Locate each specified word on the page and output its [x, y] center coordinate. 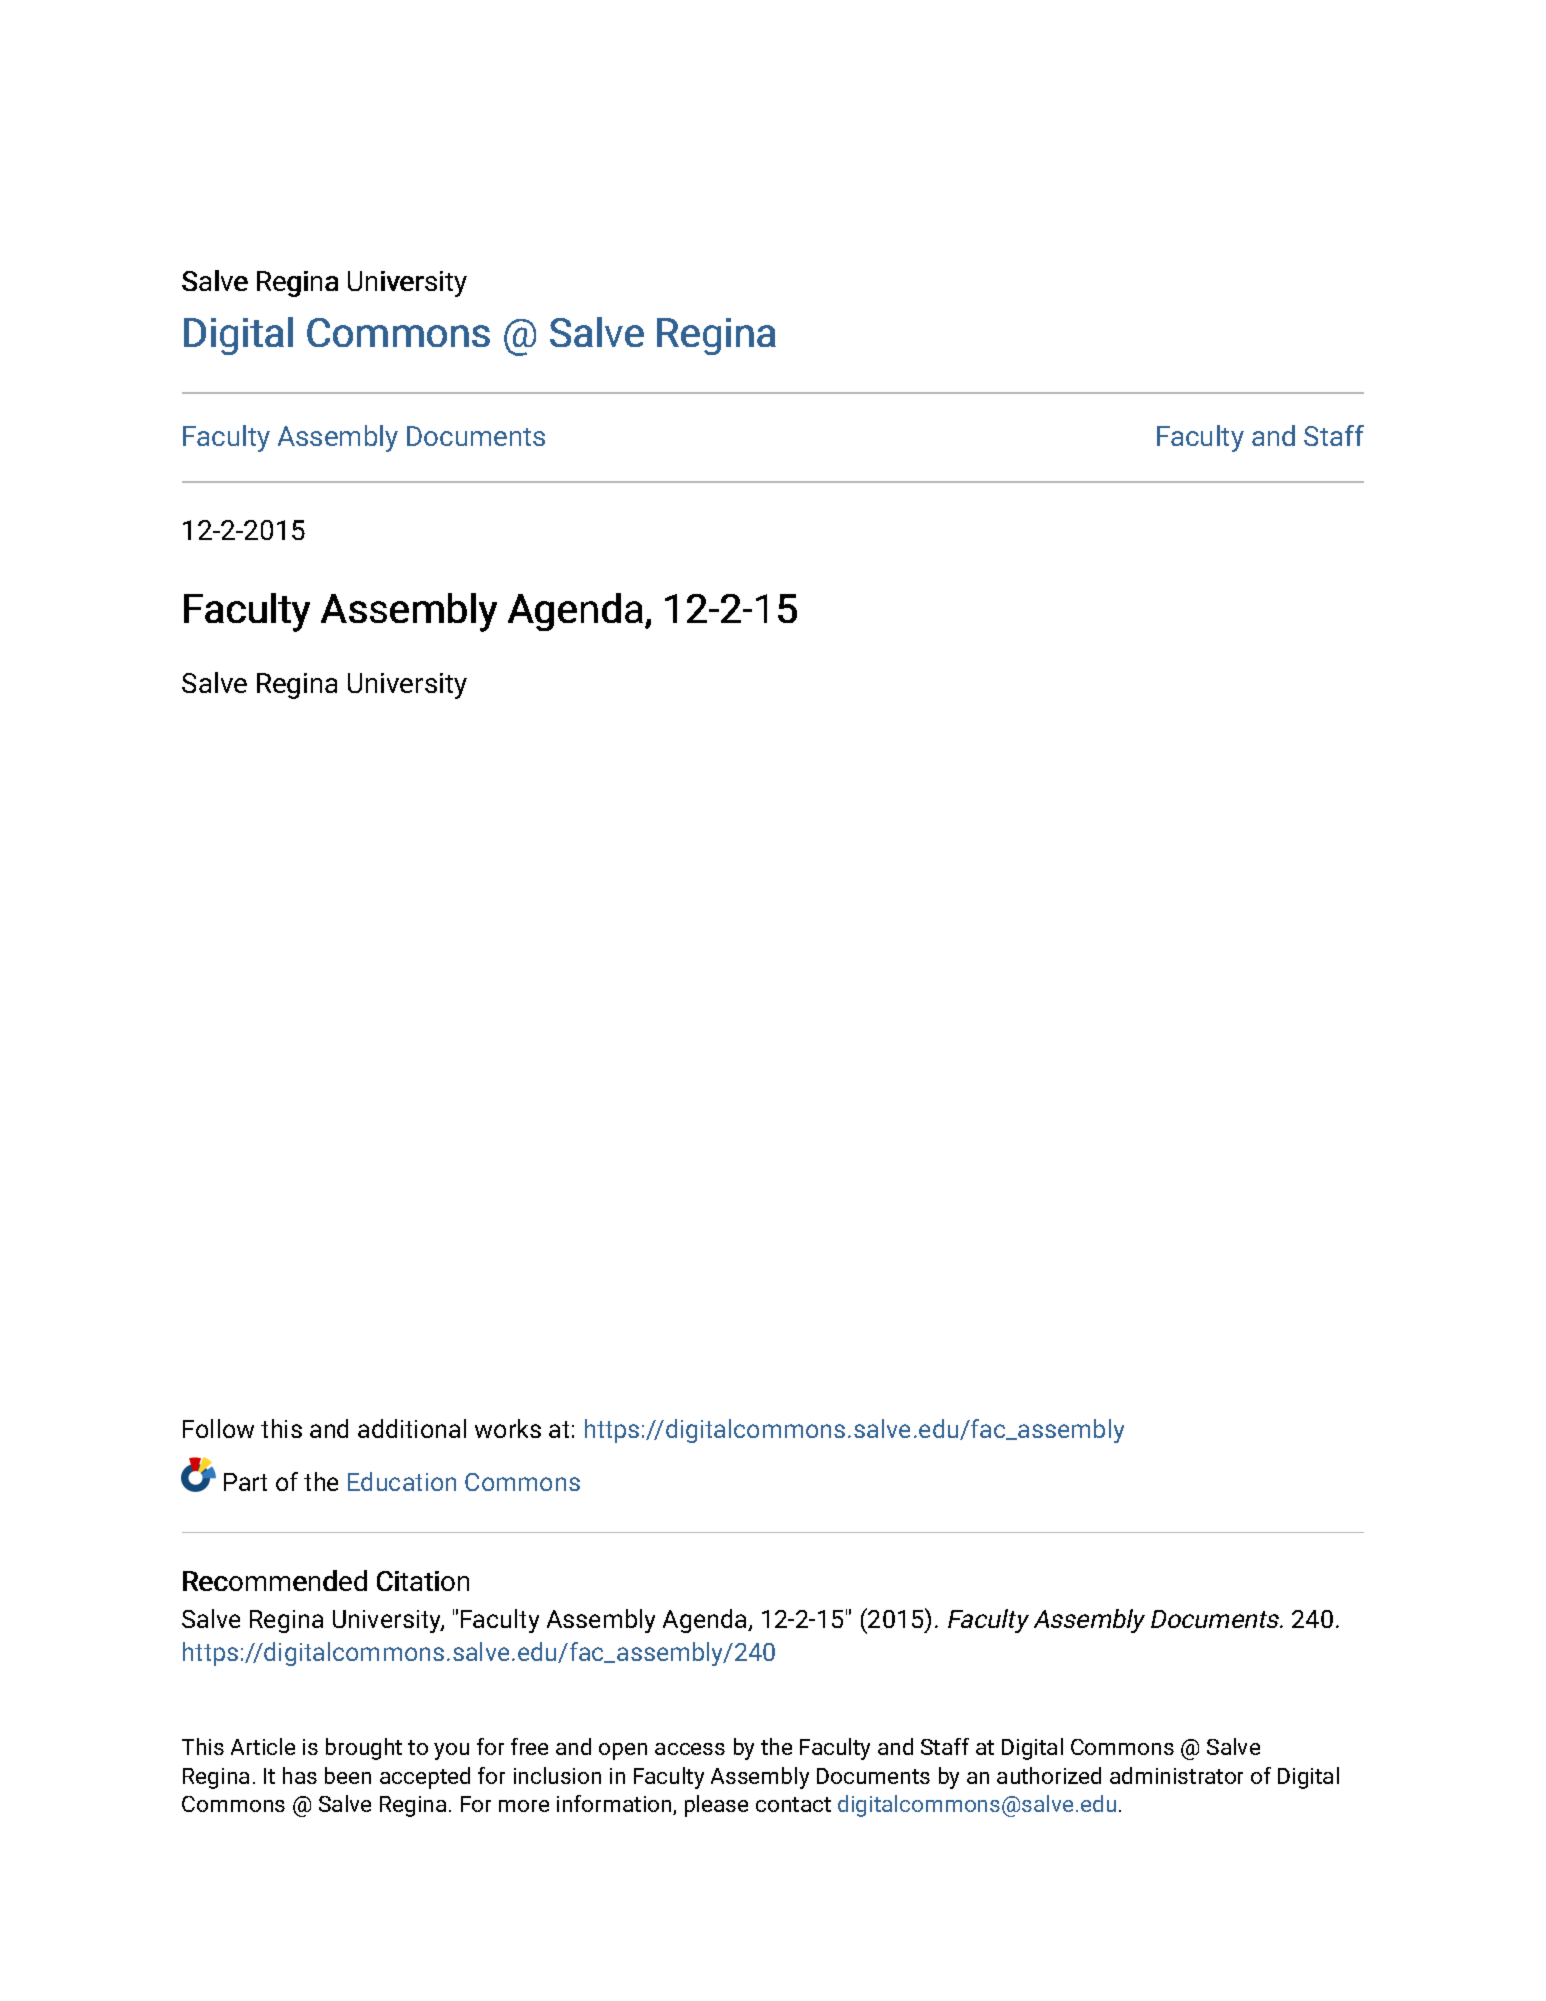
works [508, 1428]
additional [412, 1428]
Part [245, 1482]
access [690, 1749]
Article [263, 1746]
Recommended [275, 1580]
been [348, 1775]
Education [402, 1481]
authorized [1049, 1775]
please [716, 1806]
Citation [423, 1581]
